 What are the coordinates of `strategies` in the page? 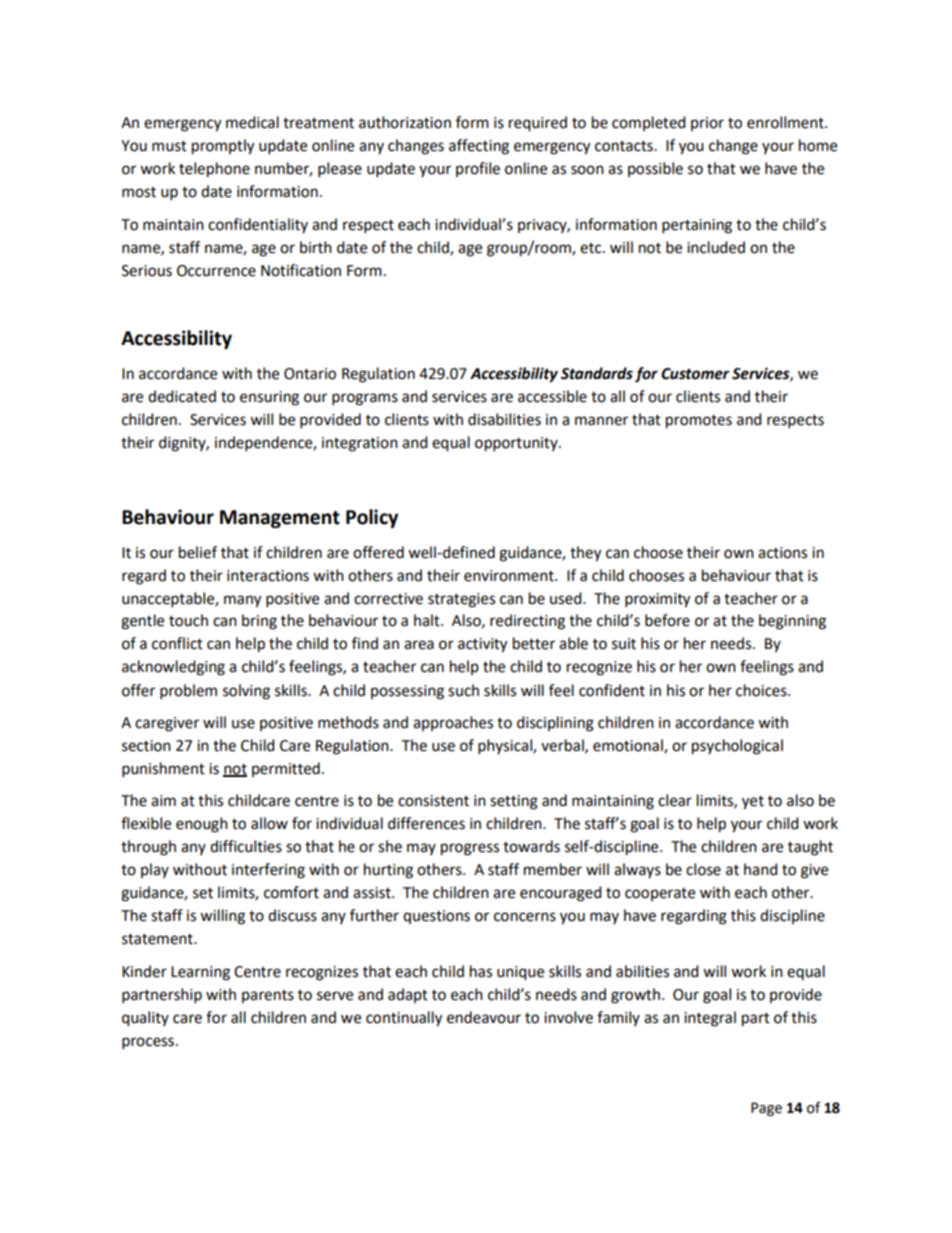 It's located at (461, 600).
